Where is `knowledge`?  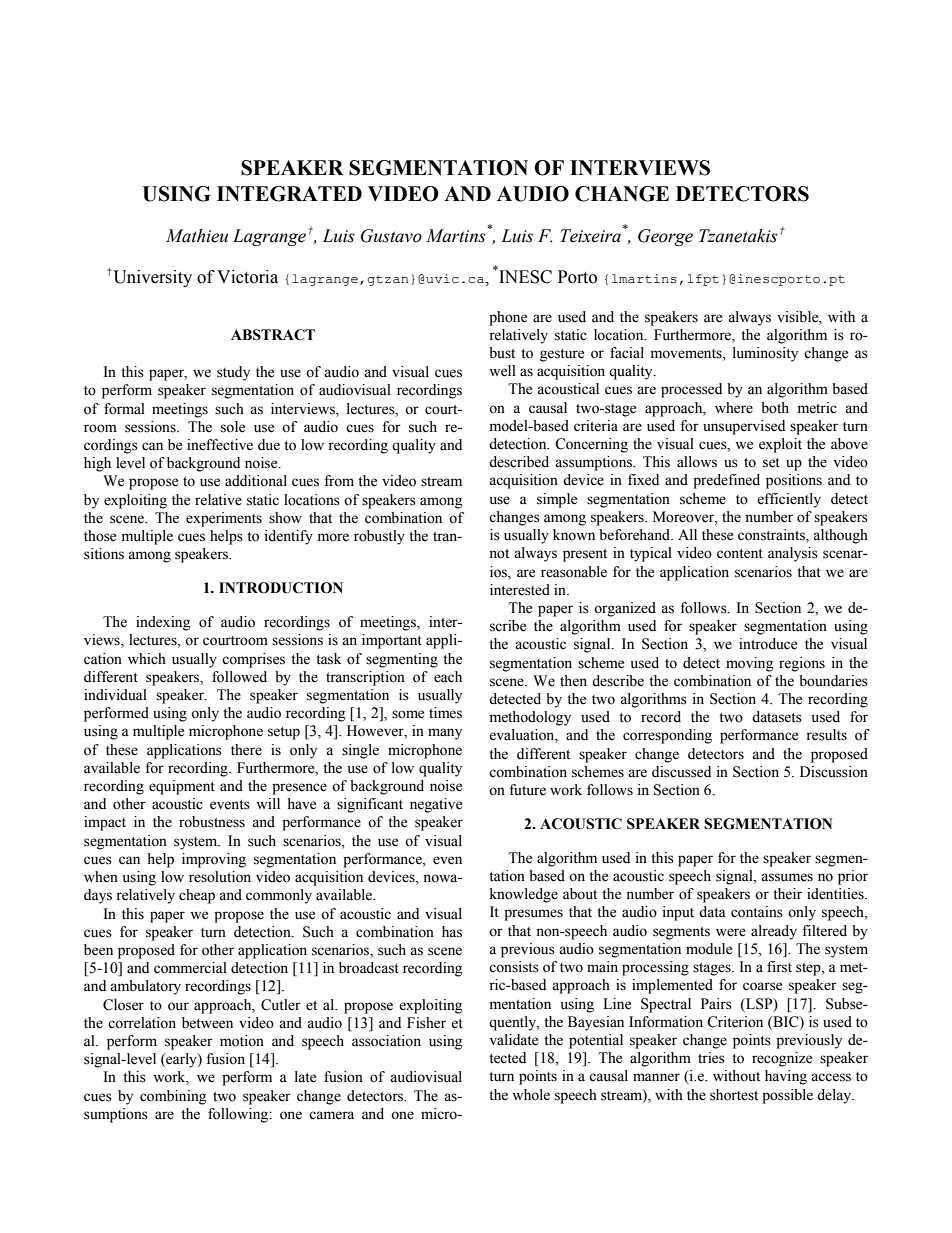
knowledge is located at coordinates (524, 895).
